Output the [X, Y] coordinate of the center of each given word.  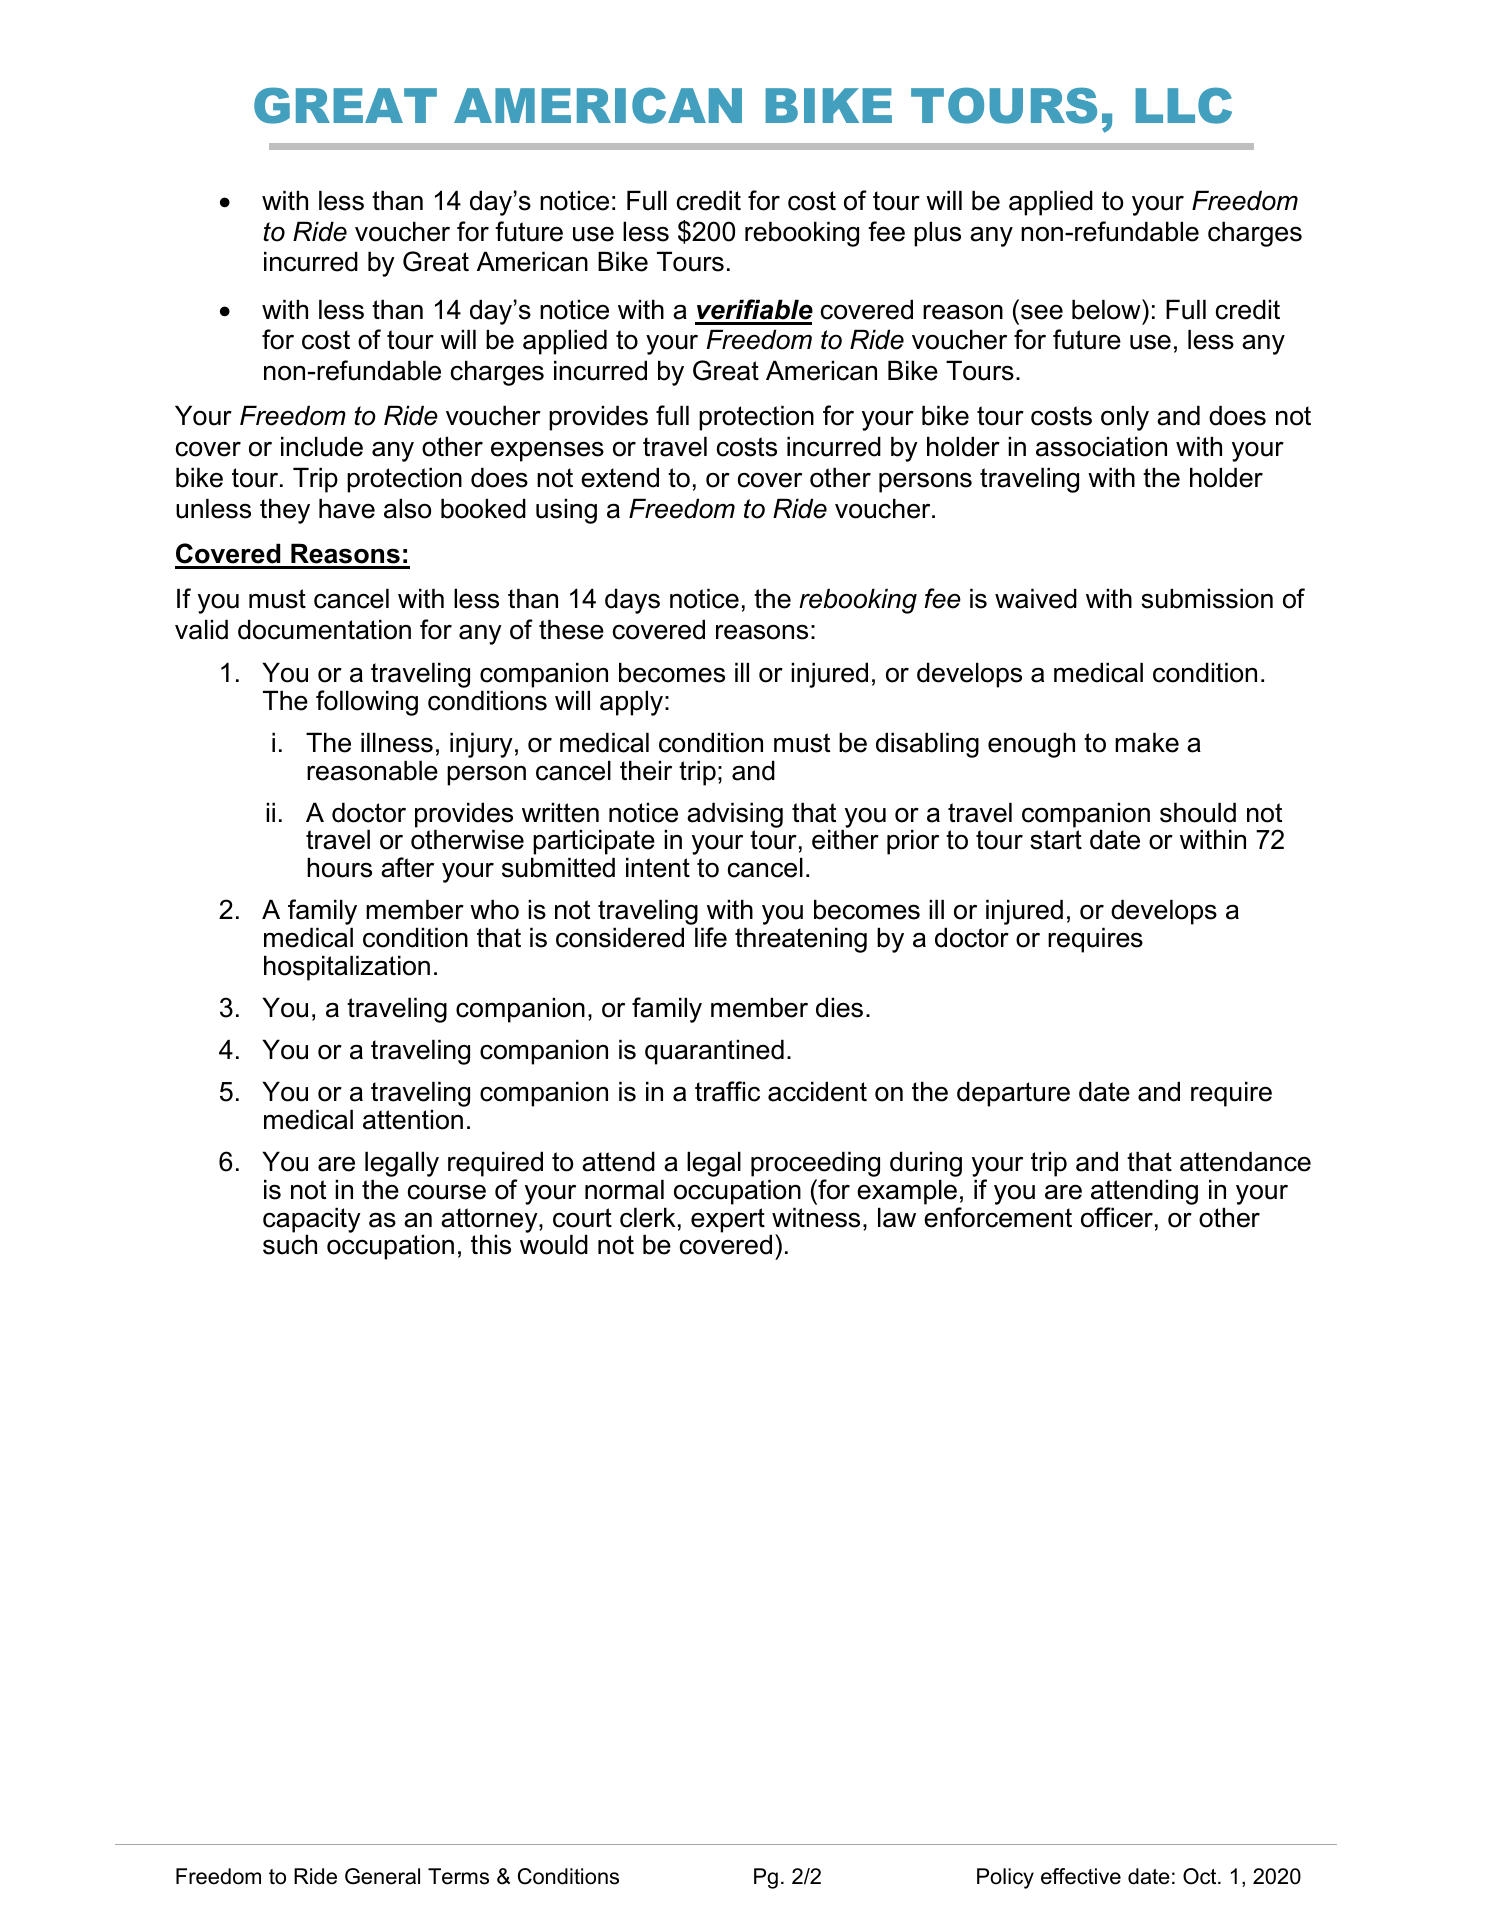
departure [1013, 1094]
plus [937, 234]
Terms [458, 1876]
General [382, 1876]
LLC [1183, 105]
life [711, 937]
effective [1081, 1876]
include [322, 446]
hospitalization [347, 968]
